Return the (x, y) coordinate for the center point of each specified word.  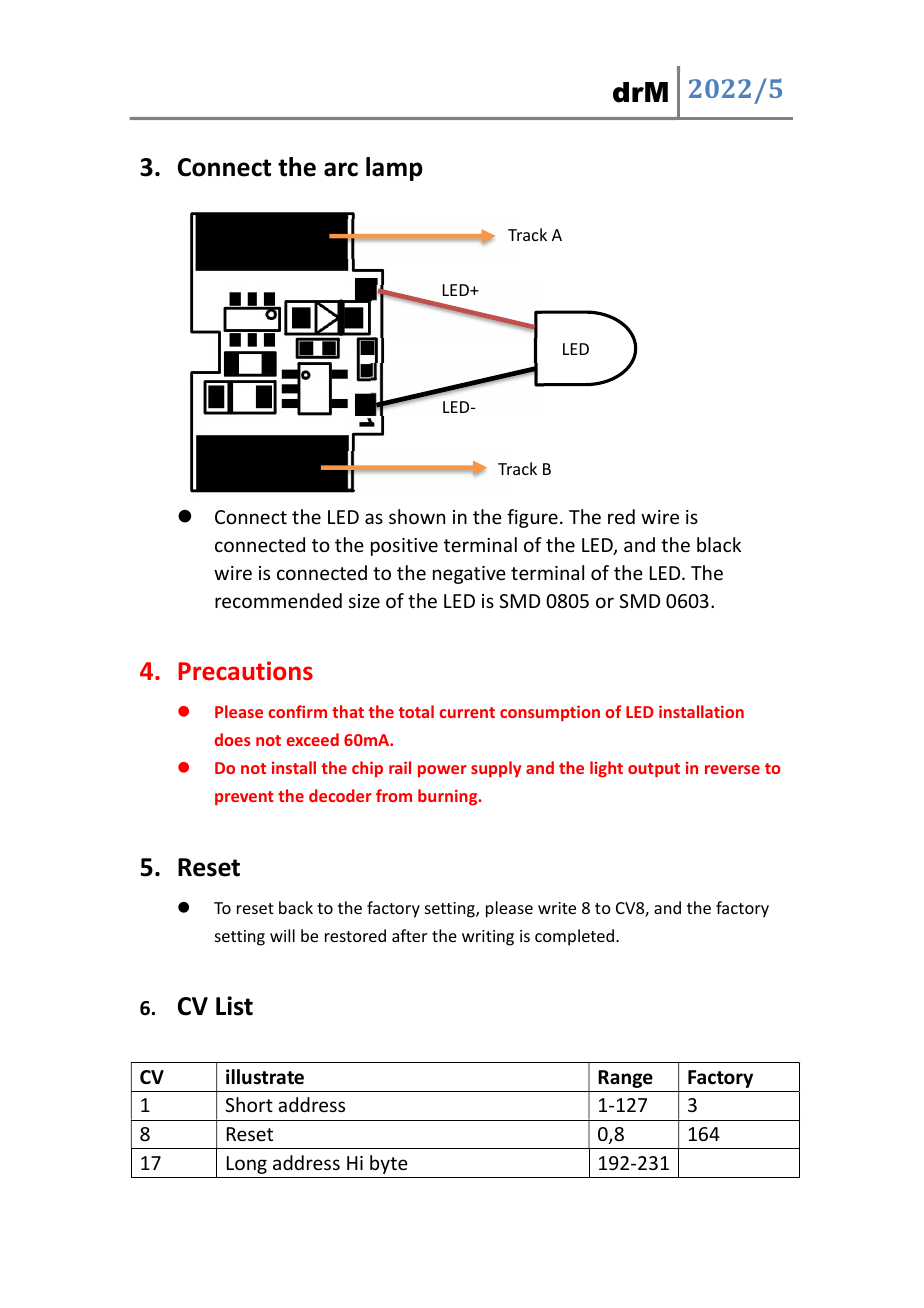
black (719, 544)
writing (488, 938)
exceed (312, 739)
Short (249, 1104)
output (654, 770)
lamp (394, 169)
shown (417, 516)
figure (532, 518)
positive (404, 547)
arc (341, 169)
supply (496, 769)
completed (574, 937)
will (282, 935)
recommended (278, 600)
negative (469, 575)
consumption (550, 713)
